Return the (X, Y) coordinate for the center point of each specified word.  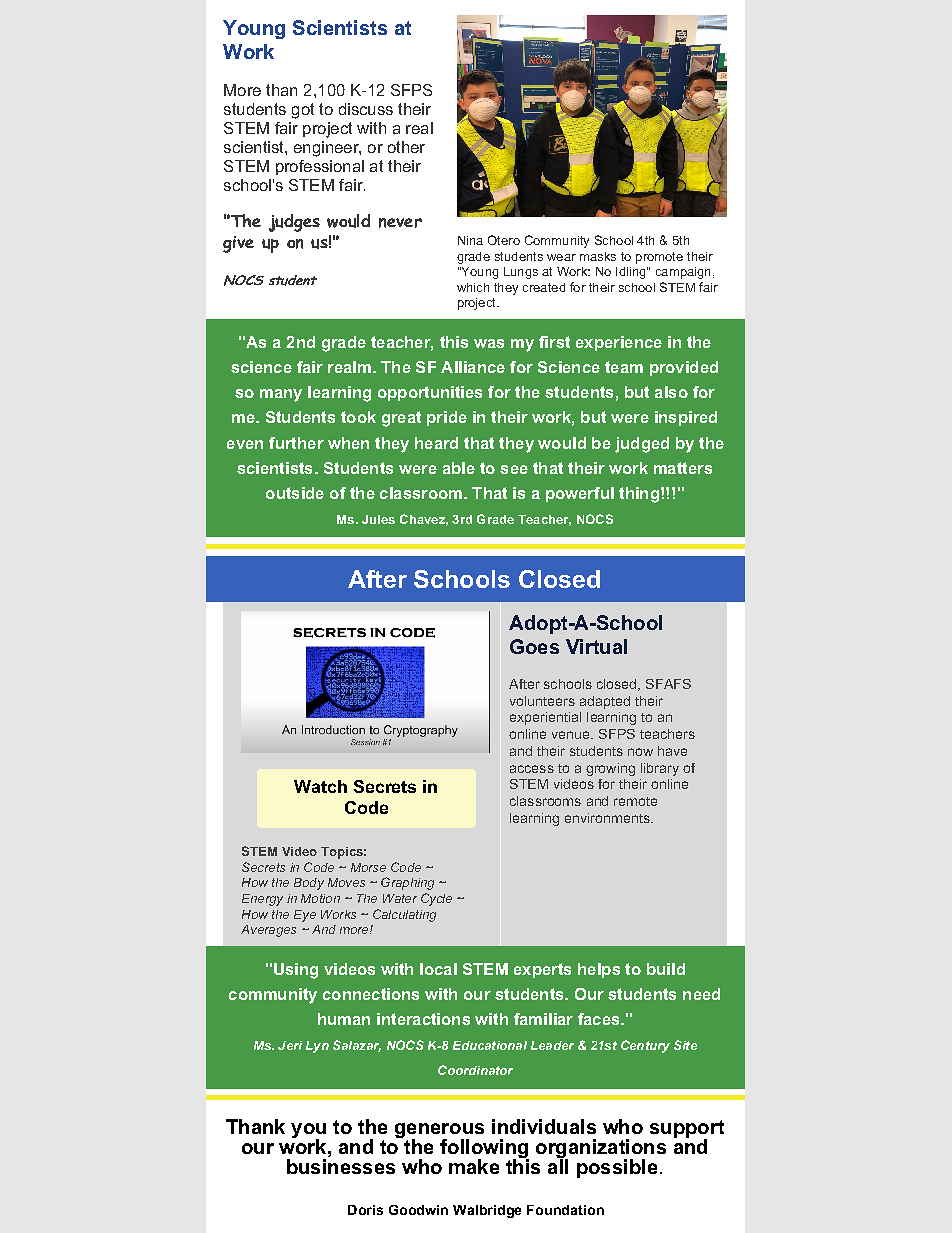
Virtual (596, 646)
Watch (320, 786)
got (303, 111)
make (474, 1166)
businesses (341, 1166)
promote (659, 258)
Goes (534, 646)
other (406, 147)
